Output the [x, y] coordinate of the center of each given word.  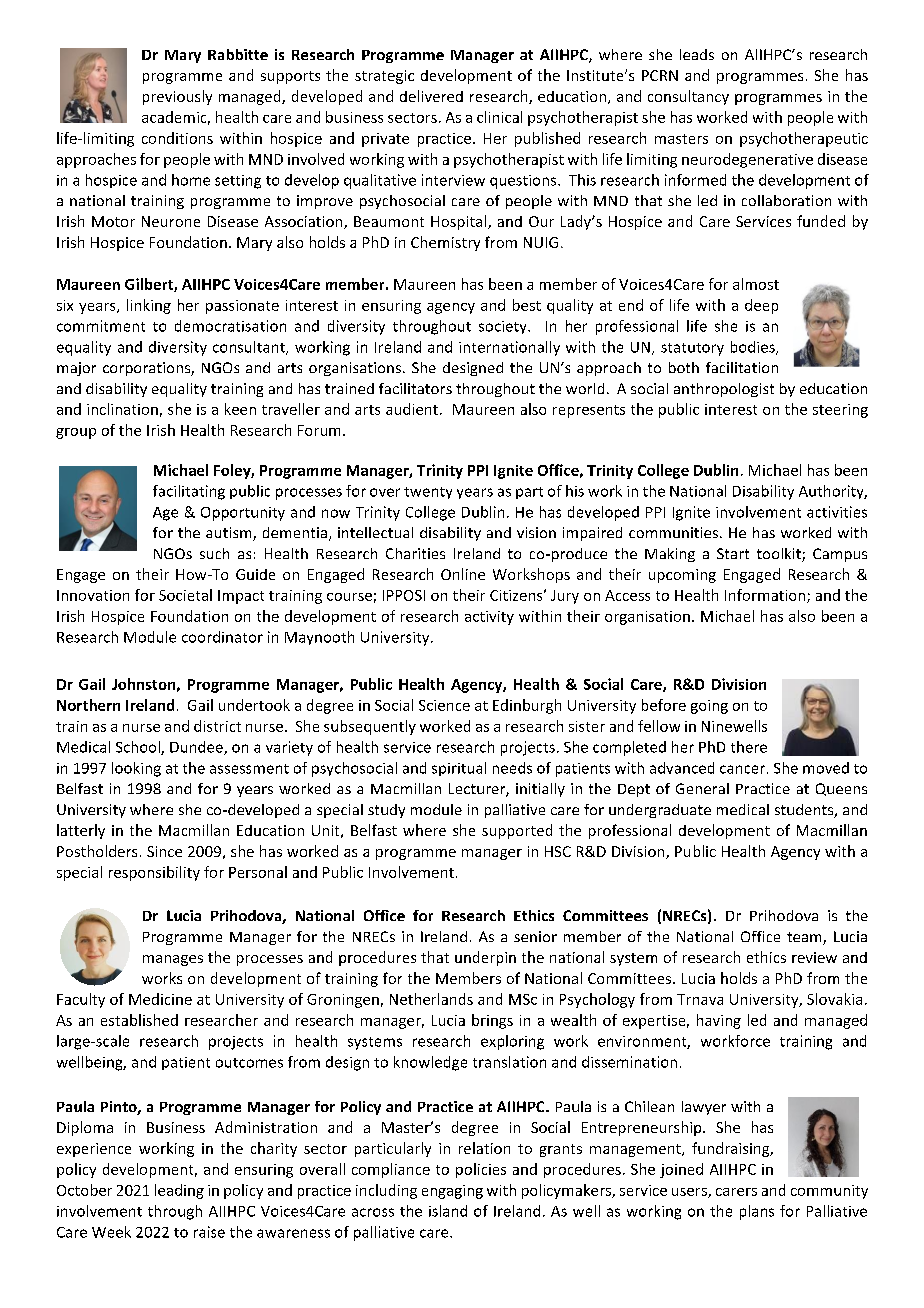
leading [179, 1191]
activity [489, 618]
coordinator [222, 637]
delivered [431, 96]
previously [177, 97]
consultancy [688, 97]
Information [766, 596]
